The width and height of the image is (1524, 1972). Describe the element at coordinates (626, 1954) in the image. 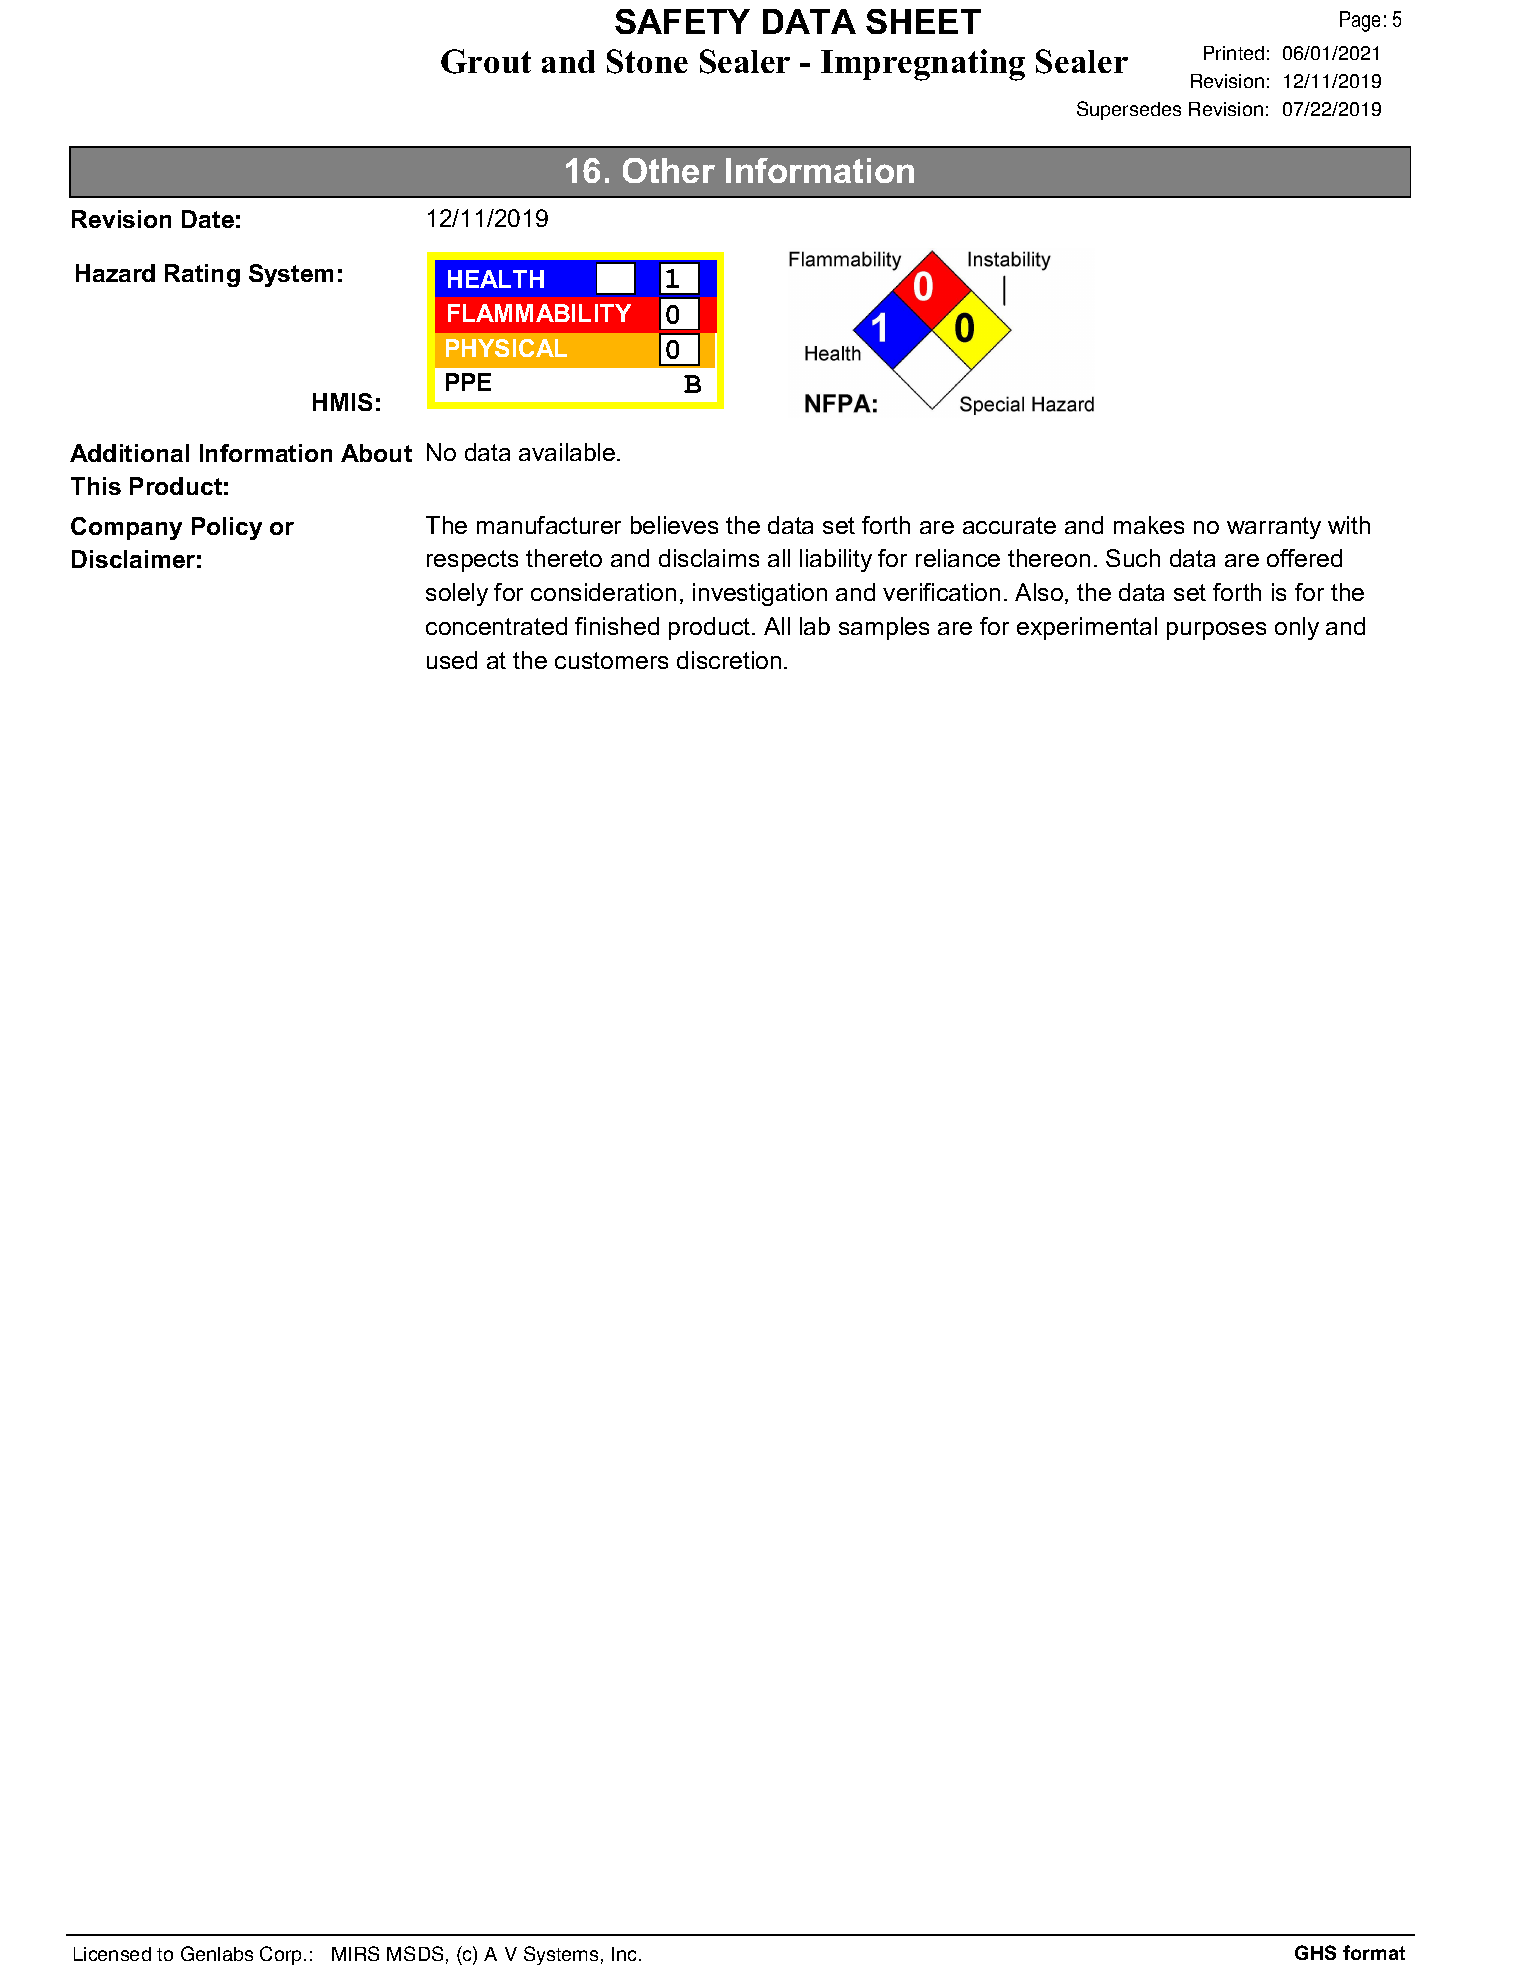

I see `Inc` at that location.
